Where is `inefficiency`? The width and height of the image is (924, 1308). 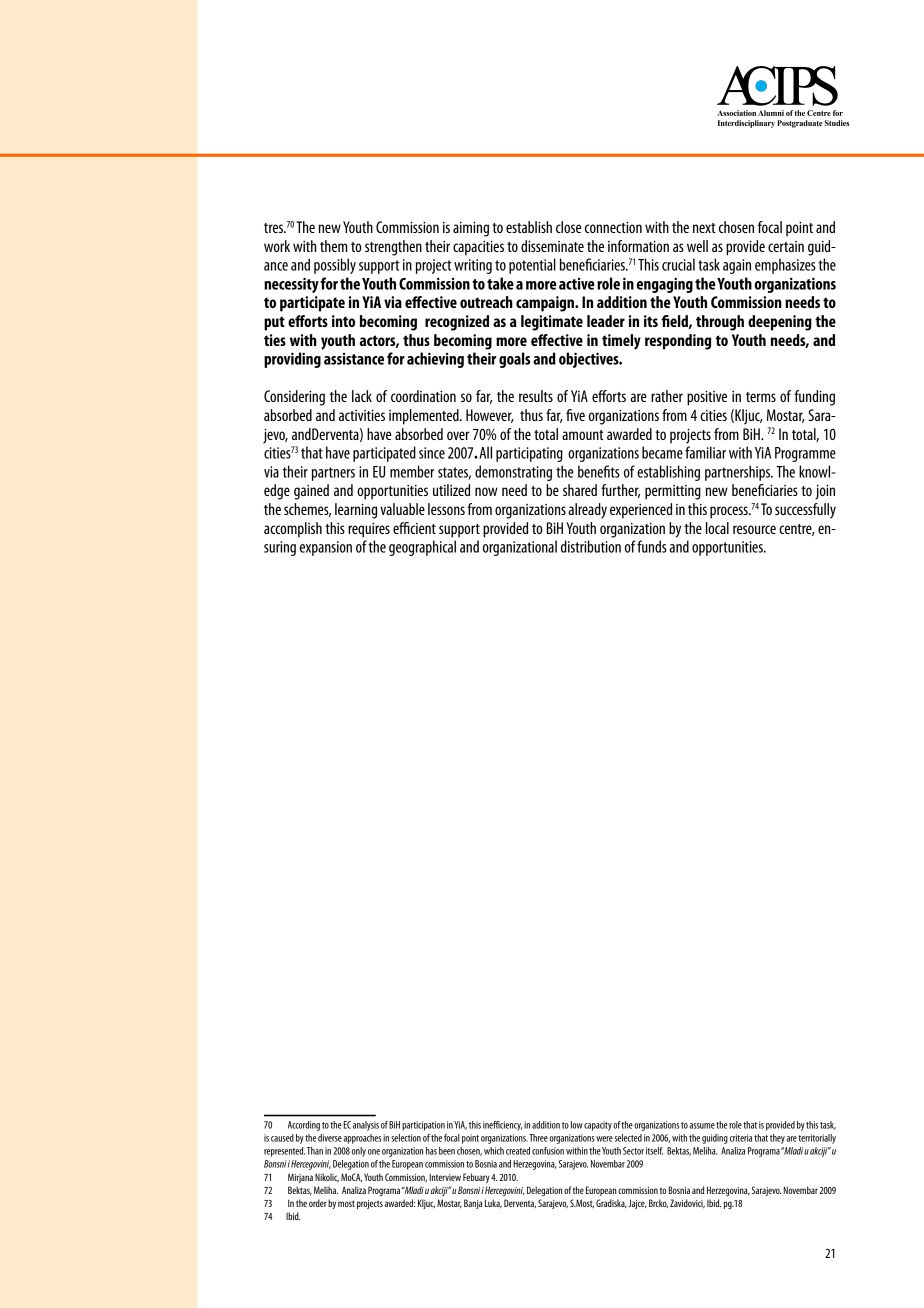 inefficiency is located at coordinates (502, 1126).
